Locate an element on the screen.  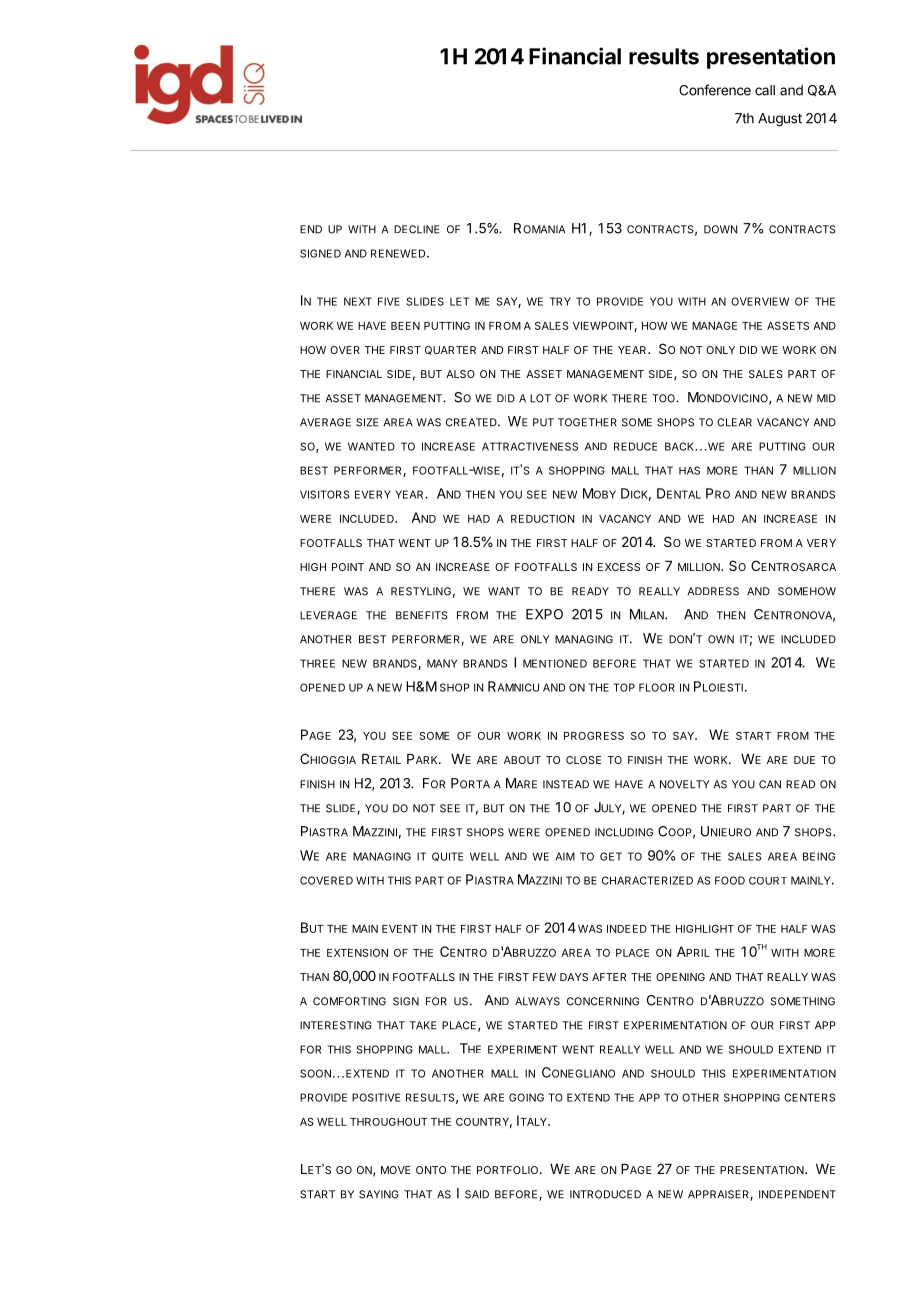
MOVE is located at coordinates (396, 1170).
